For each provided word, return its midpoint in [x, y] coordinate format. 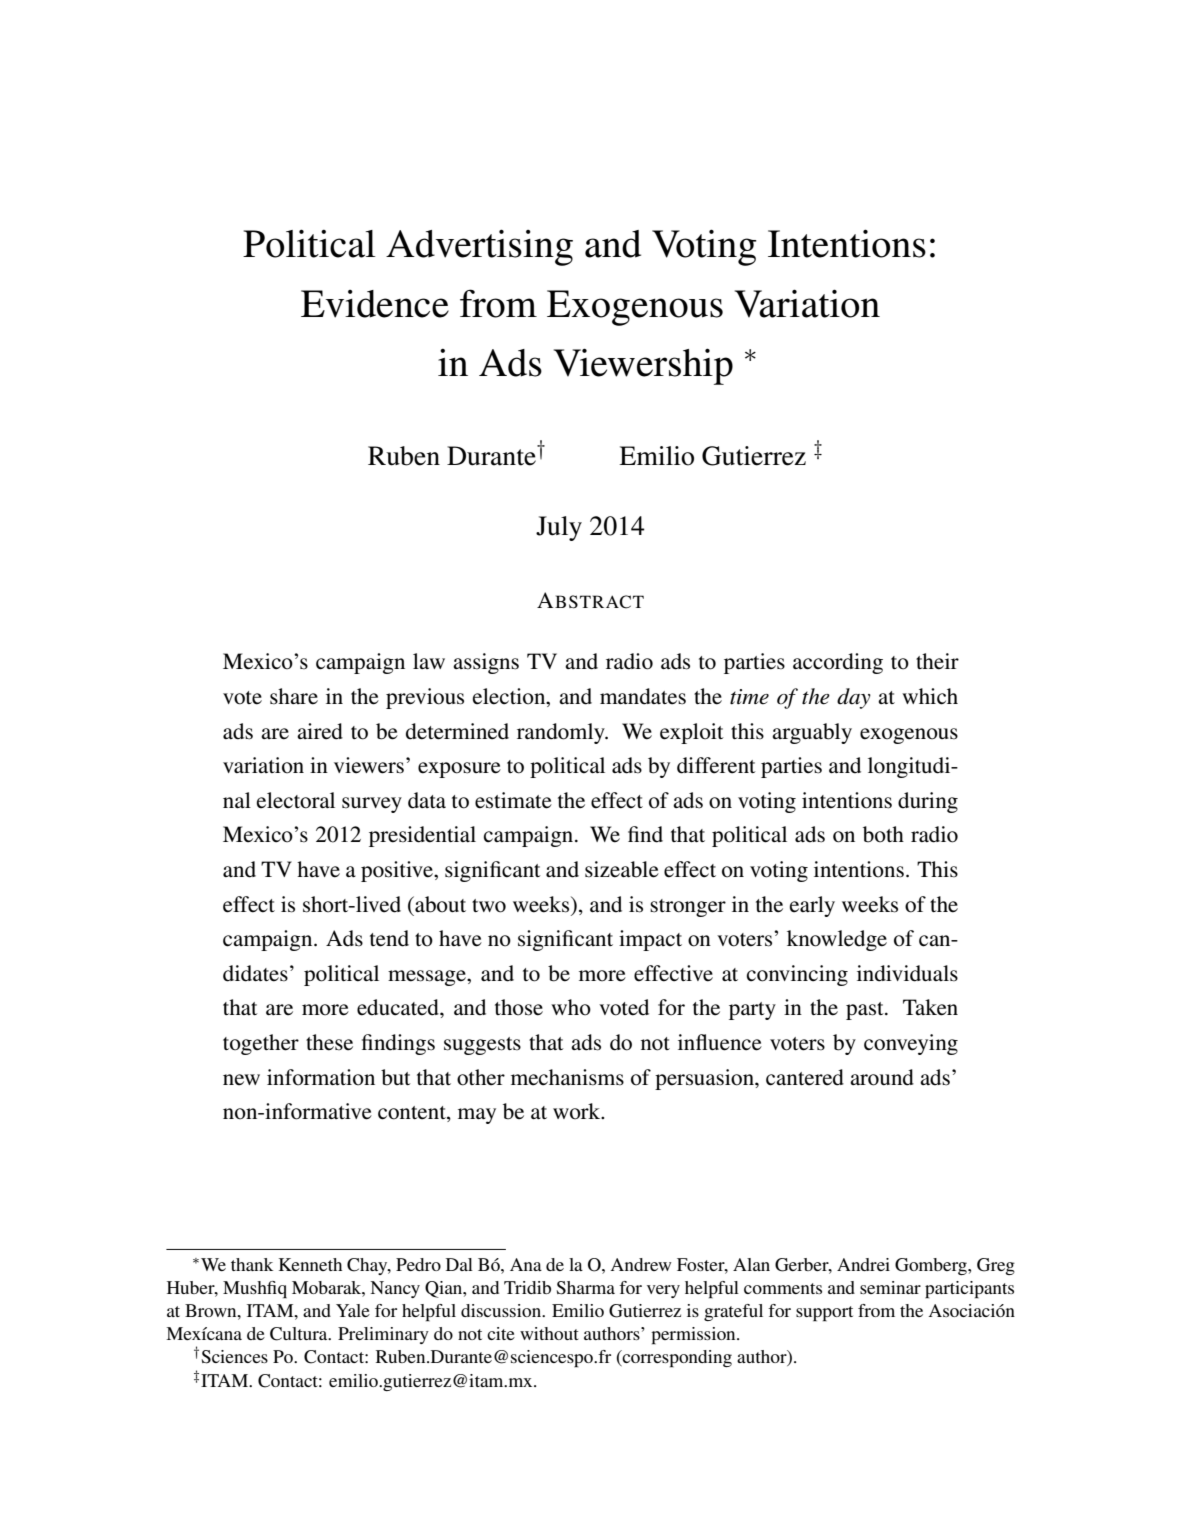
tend [389, 938]
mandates [643, 696]
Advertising [479, 247]
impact [650, 940]
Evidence [375, 304]
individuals [907, 973]
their [937, 661]
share [294, 696]
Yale [353, 1310]
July [559, 528]
